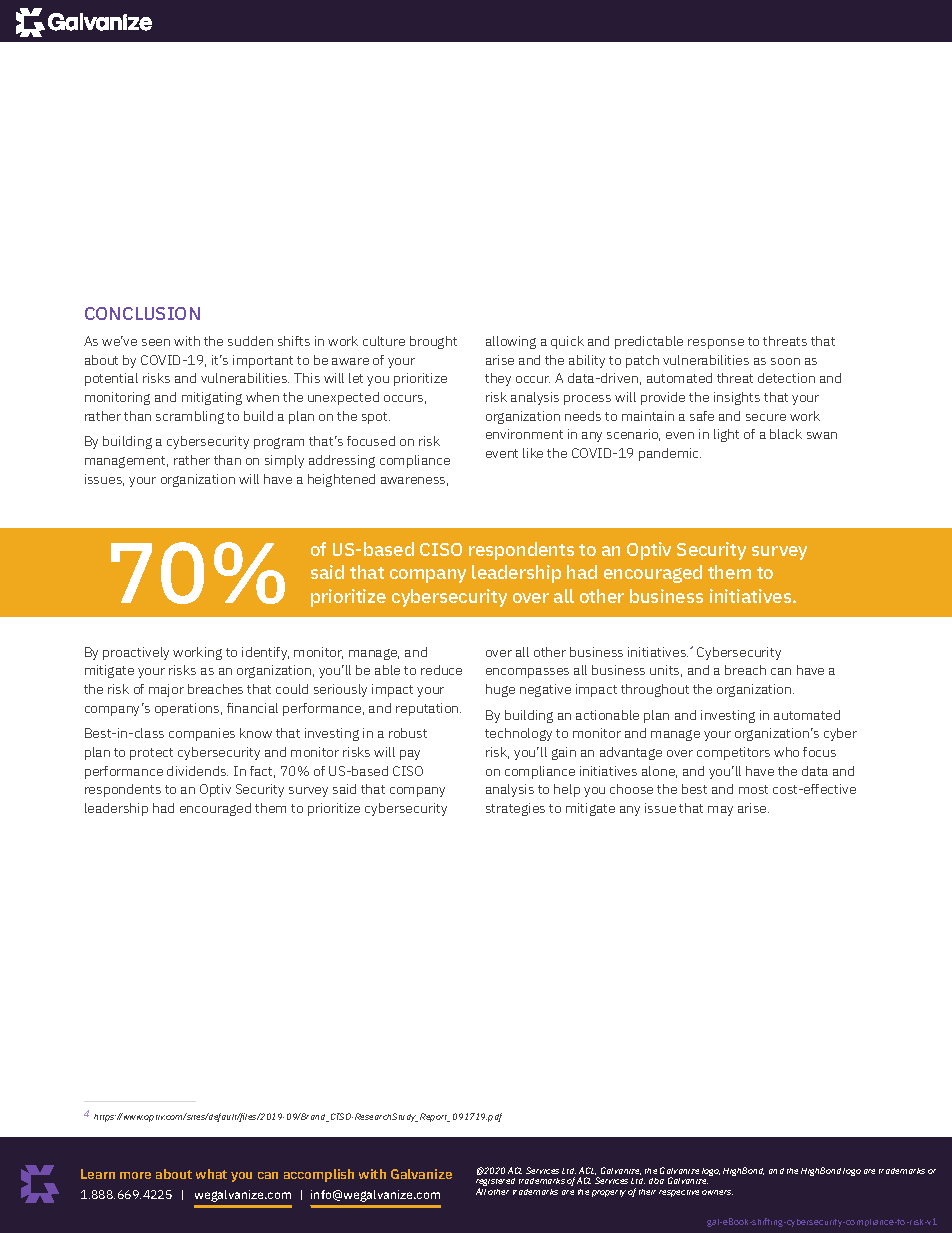 The height and width of the document is (1233, 952). I want to click on what, so click(211, 1174).
